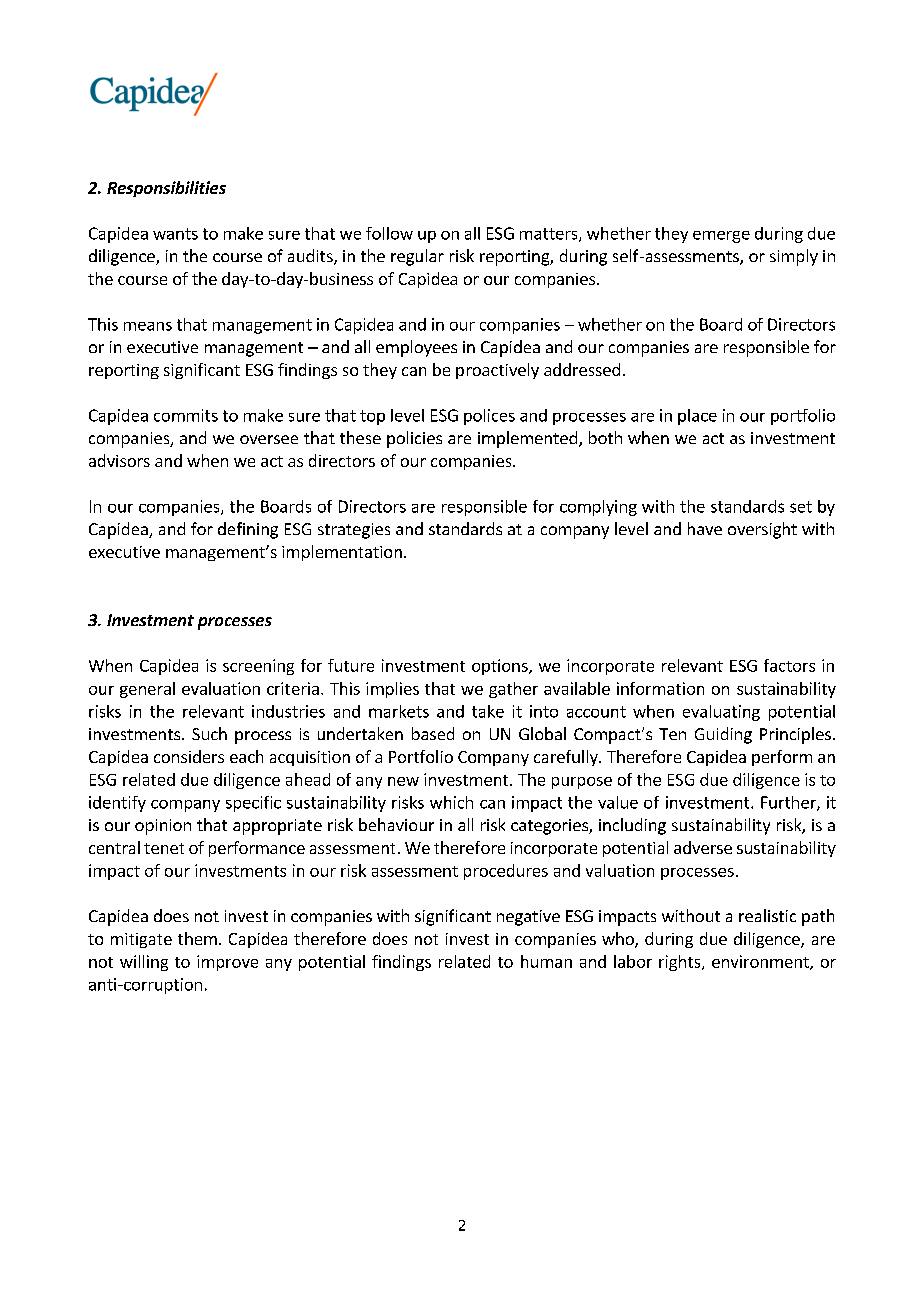 This document has height=1308, width=924. I want to click on defining, so click(248, 530).
